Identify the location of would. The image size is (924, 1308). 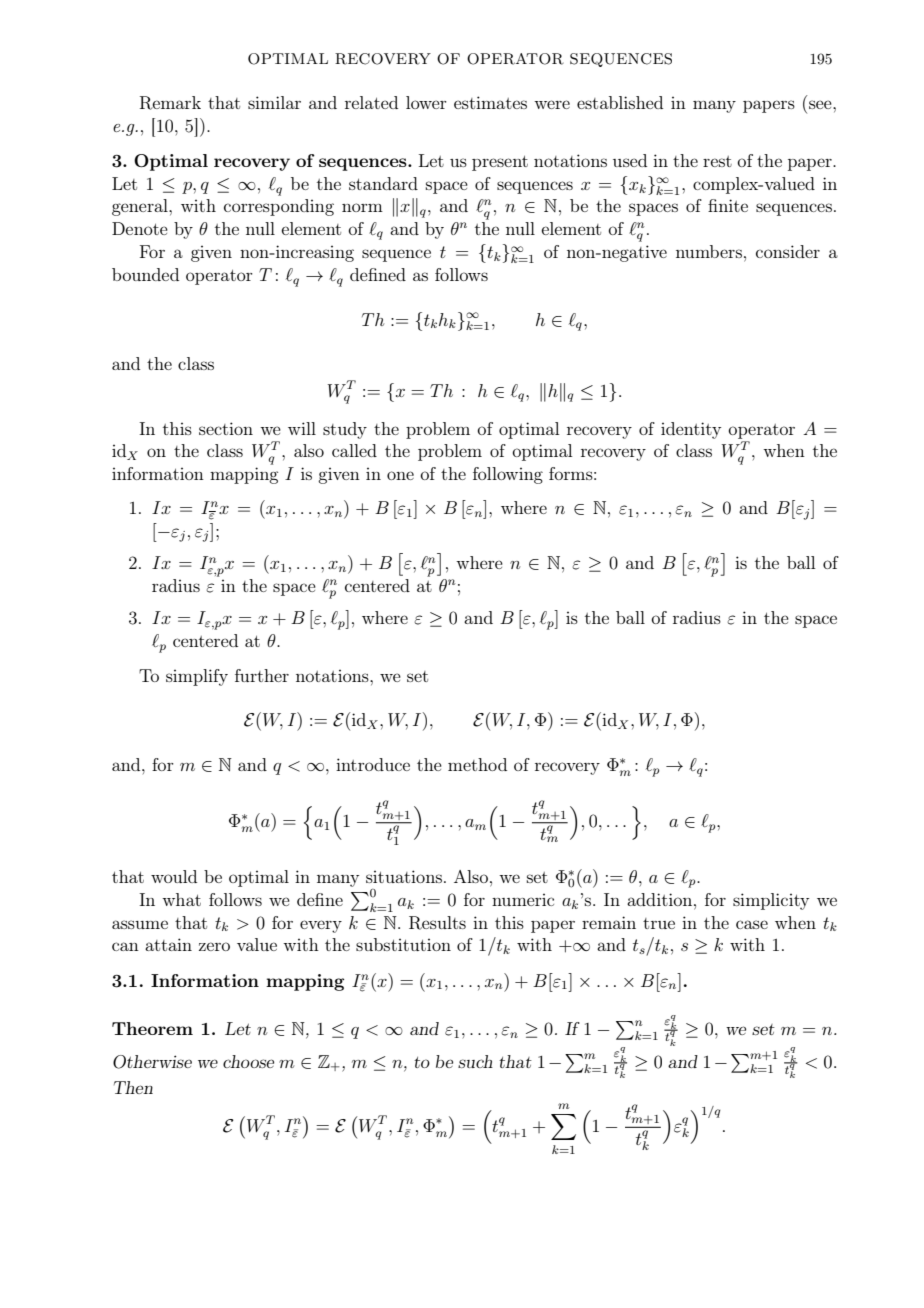
(174, 876).
